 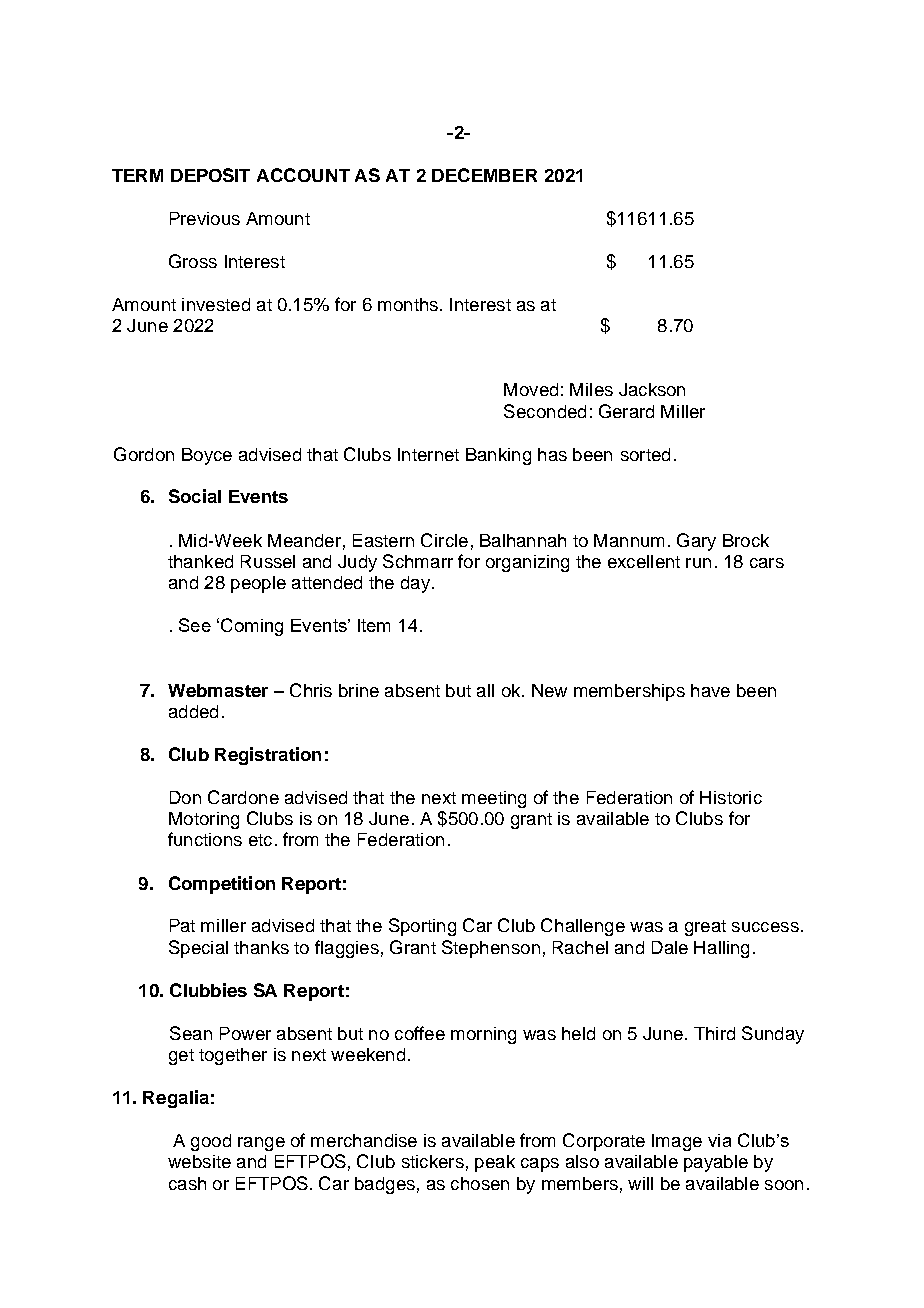 I want to click on run, so click(x=698, y=563).
